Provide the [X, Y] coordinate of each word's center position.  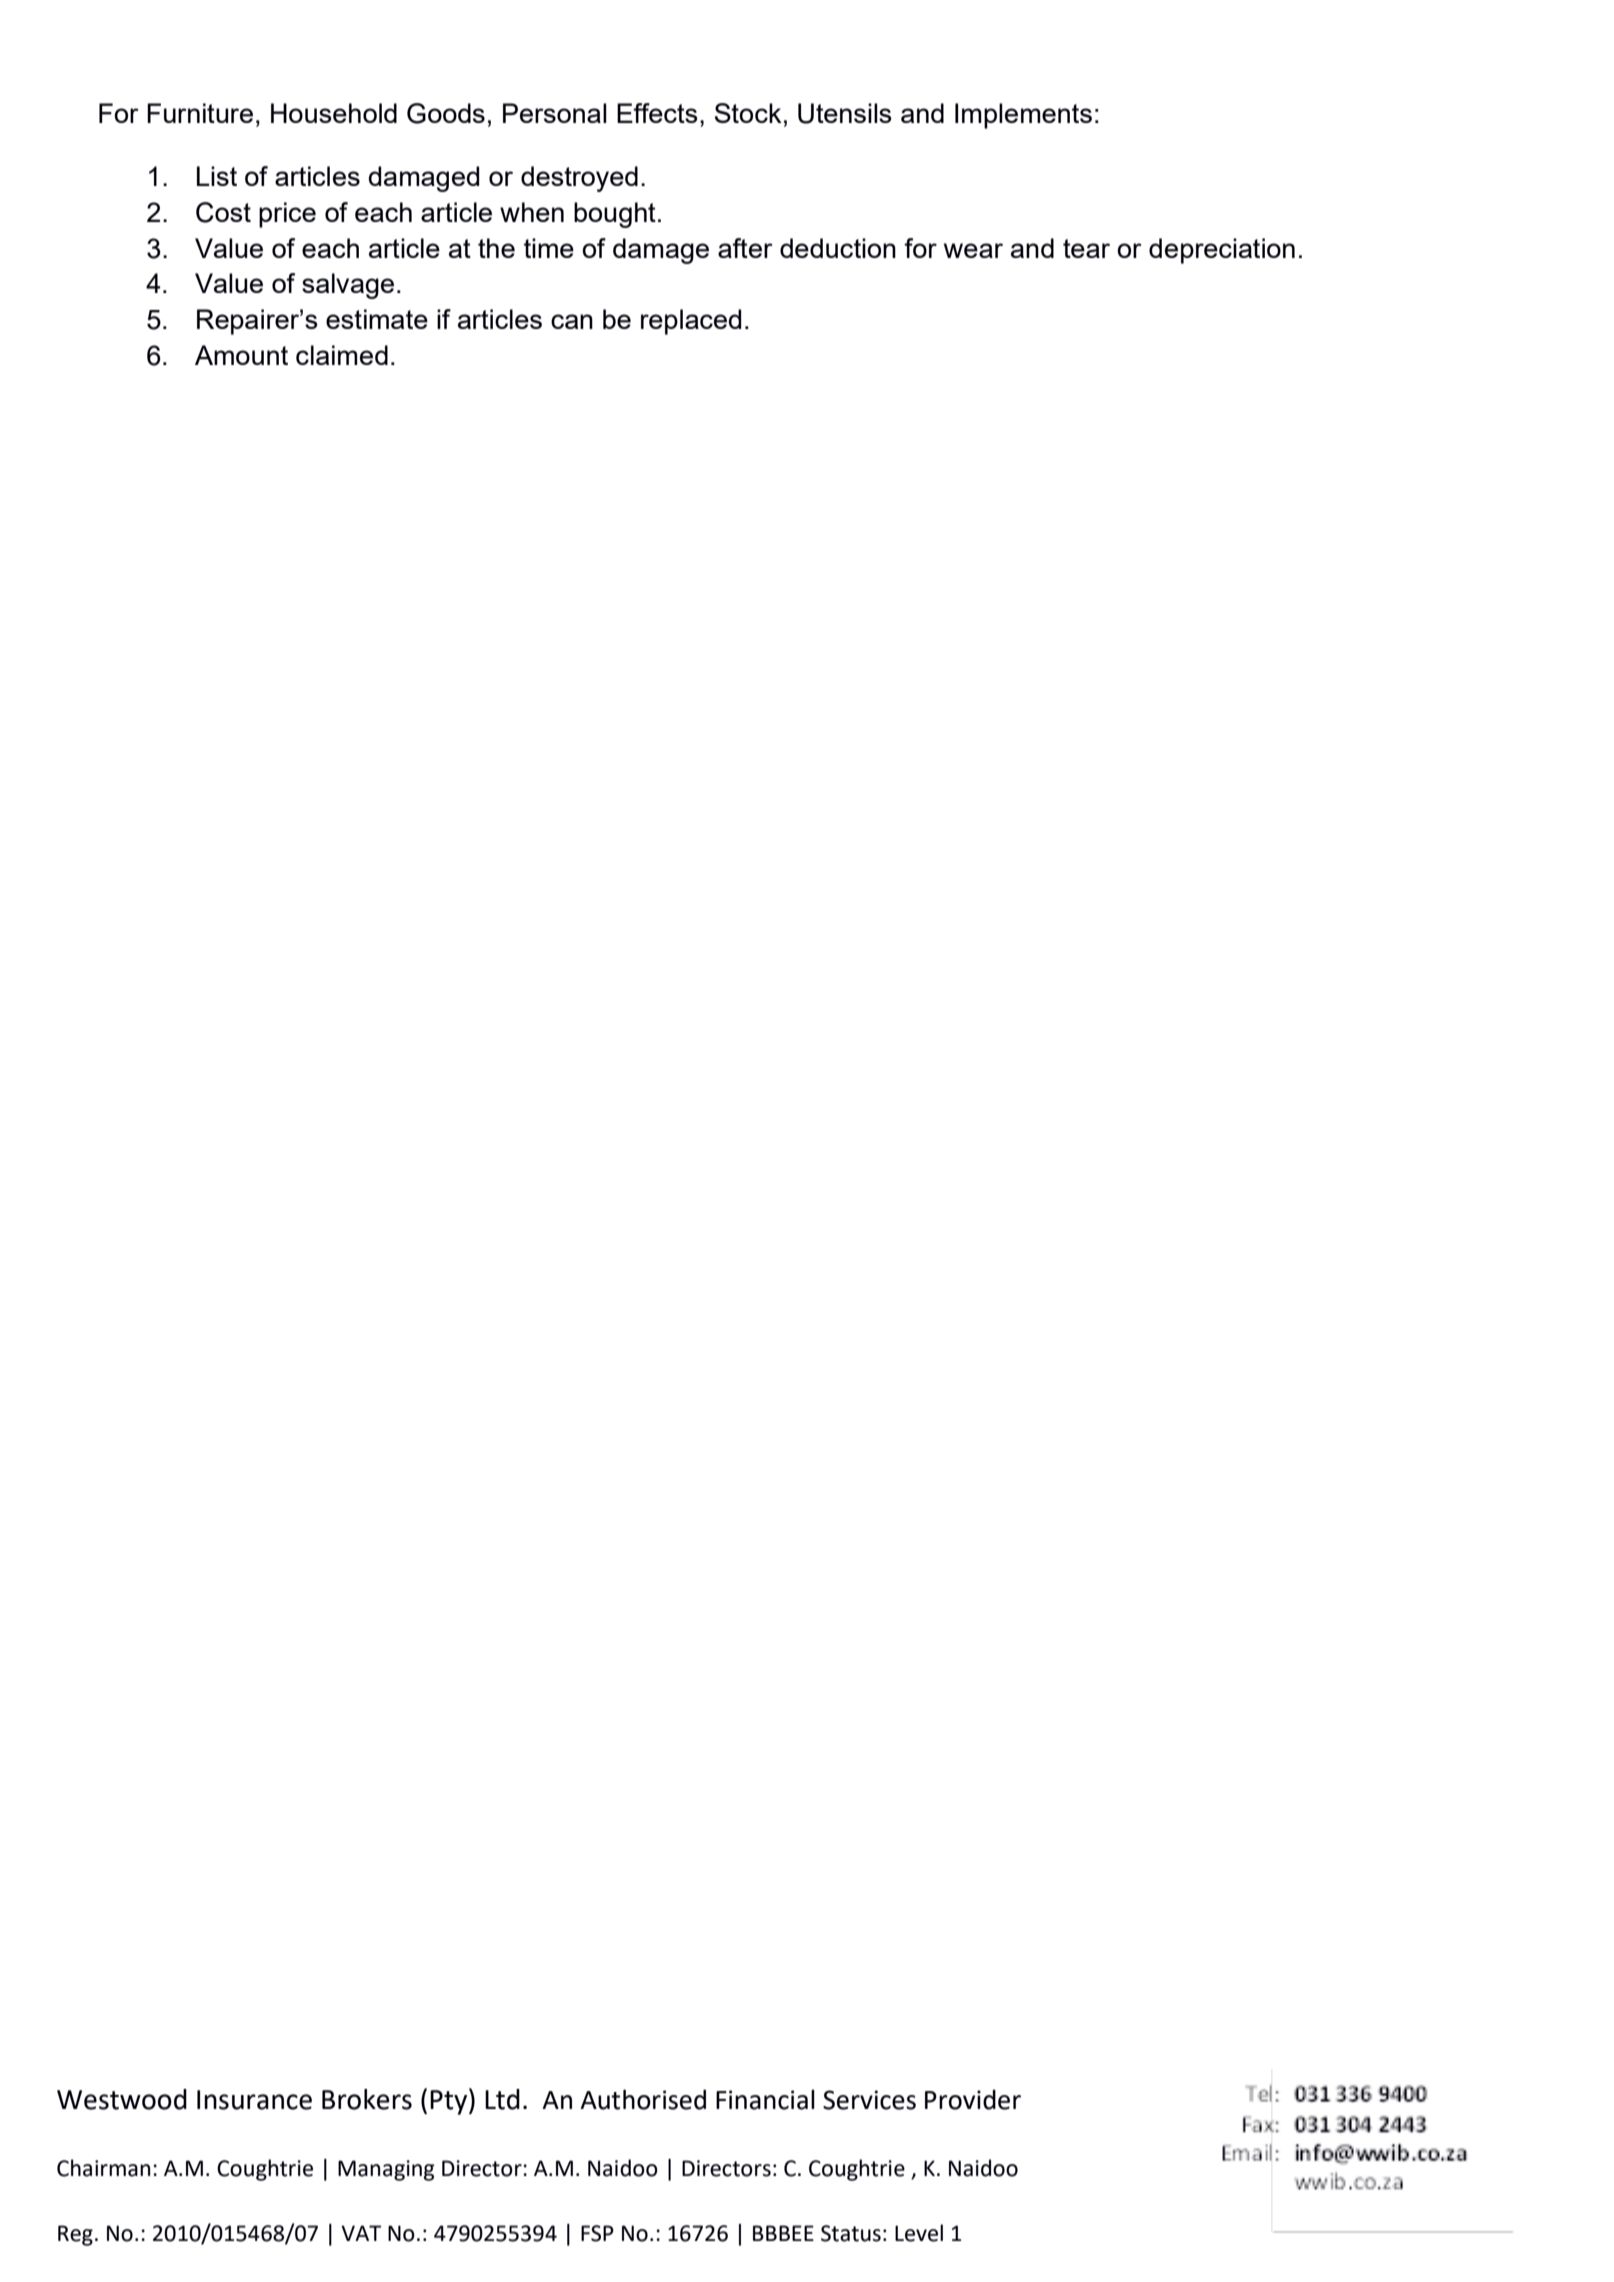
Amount [241, 355]
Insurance [254, 2100]
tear [1086, 248]
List [217, 176]
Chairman [103, 2168]
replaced [691, 322]
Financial [765, 2099]
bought [615, 215]
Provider [973, 2099]
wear [973, 250]
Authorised [643, 2099]
